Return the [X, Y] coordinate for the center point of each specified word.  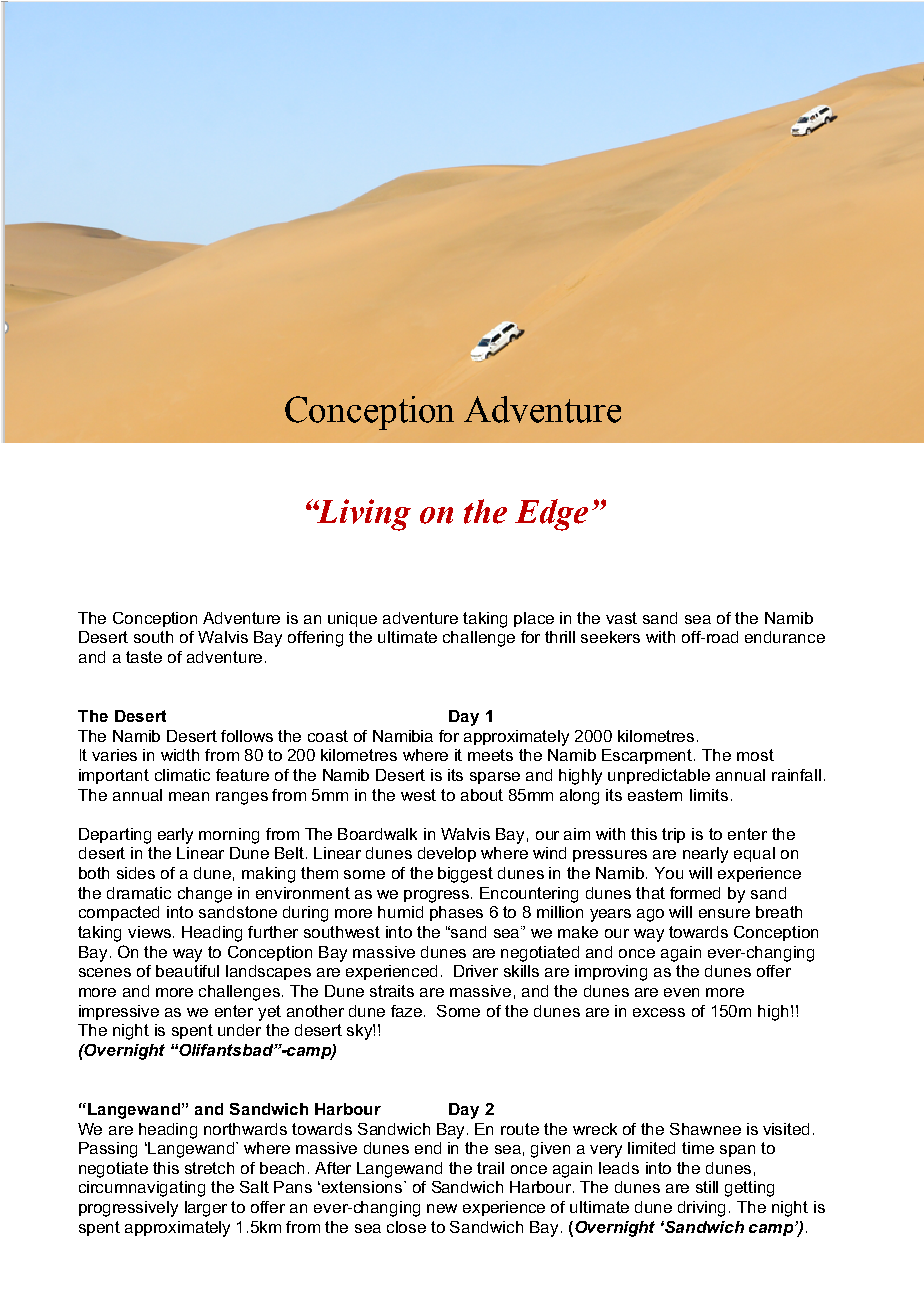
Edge [551, 515]
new [442, 1208]
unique [352, 619]
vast [621, 618]
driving [701, 1209]
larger [206, 1209]
